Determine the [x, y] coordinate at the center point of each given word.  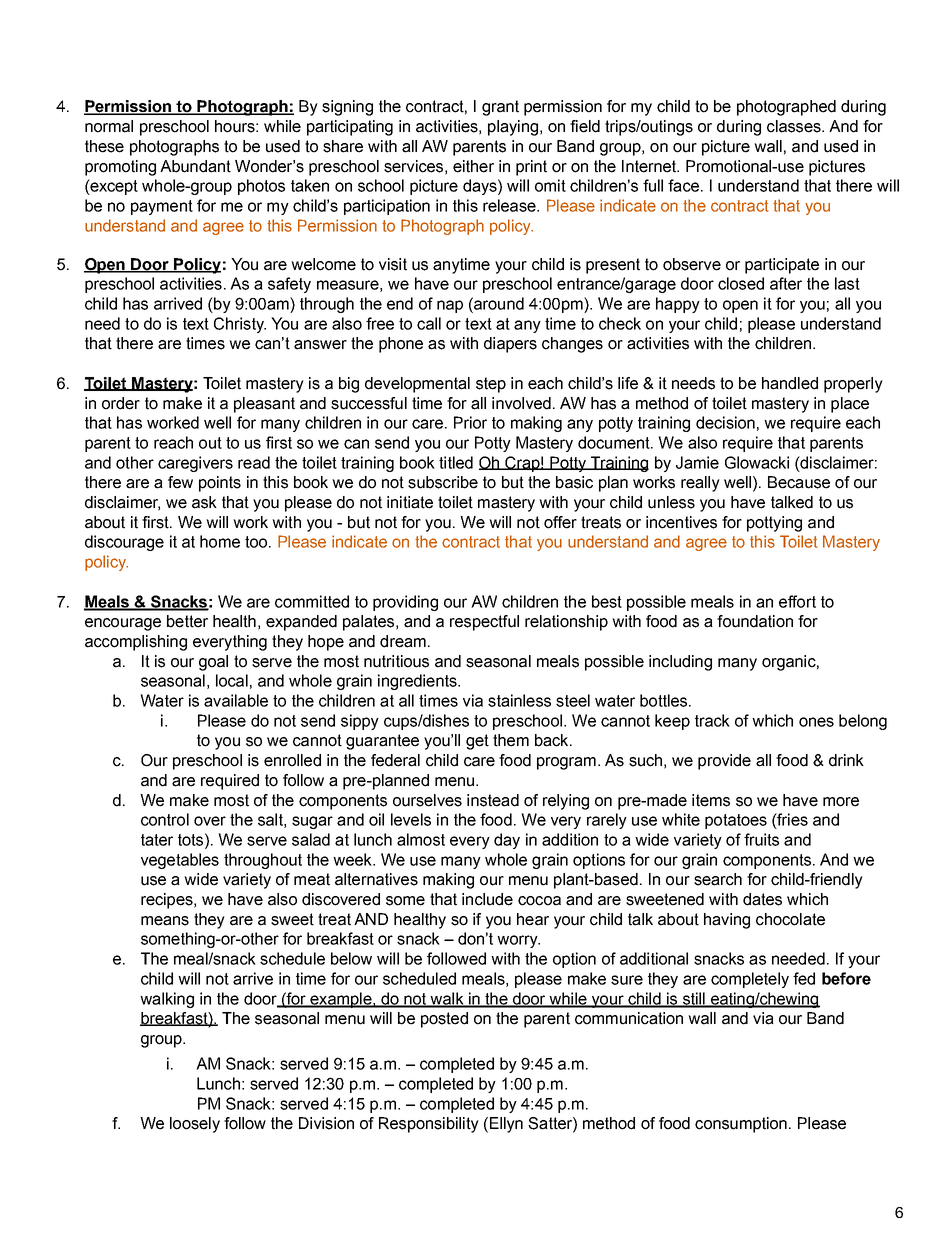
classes [795, 126]
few [180, 482]
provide [724, 762]
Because [799, 482]
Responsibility [429, 1125]
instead [493, 800]
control [165, 819]
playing [513, 128]
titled [456, 462]
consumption [741, 1125]
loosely [195, 1125]
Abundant [195, 166]
